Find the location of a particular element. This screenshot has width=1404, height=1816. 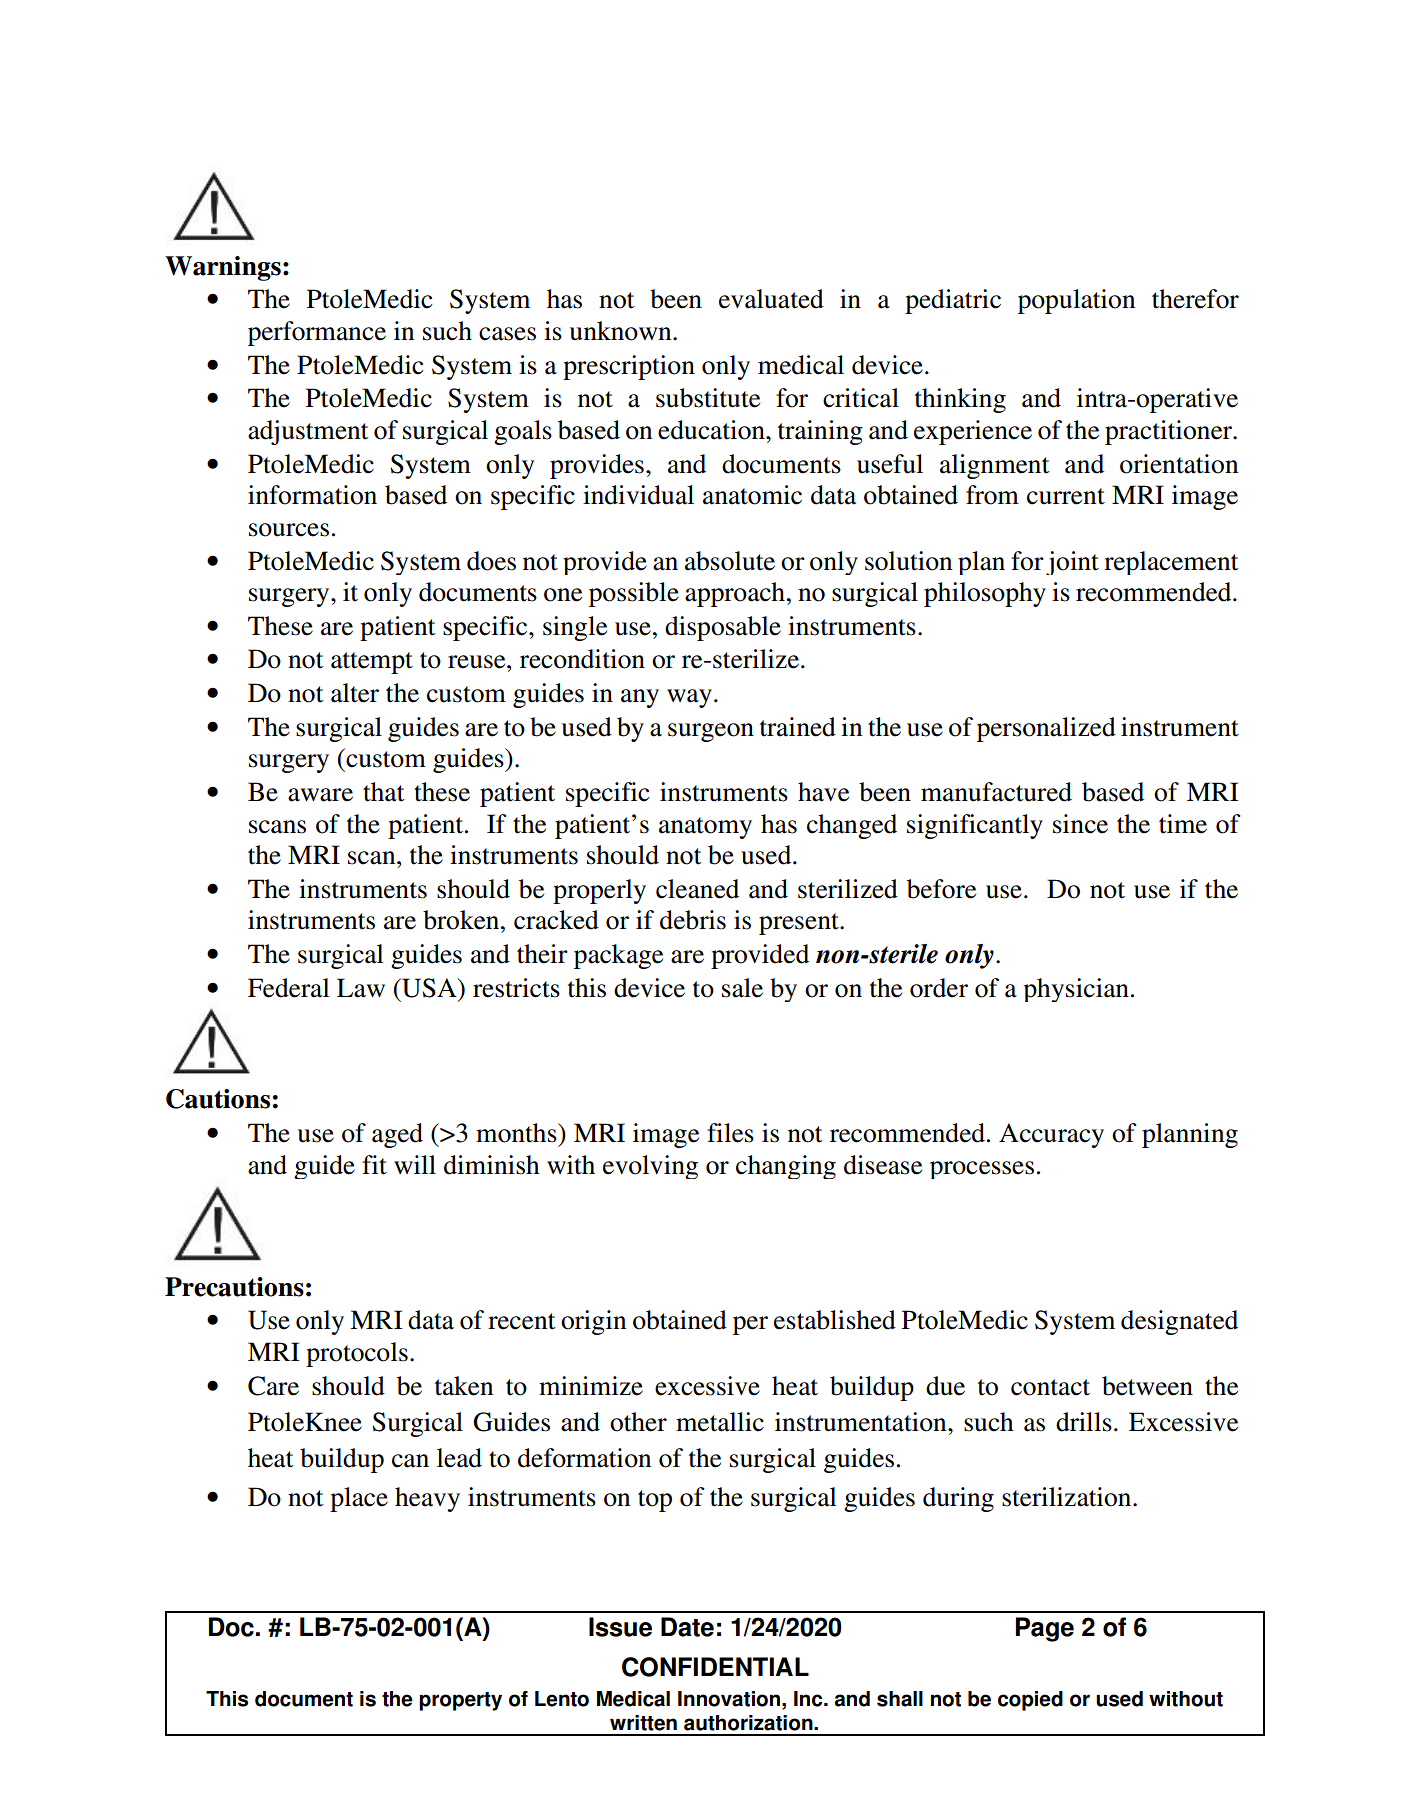

protocols is located at coordinates (357, 1354).
